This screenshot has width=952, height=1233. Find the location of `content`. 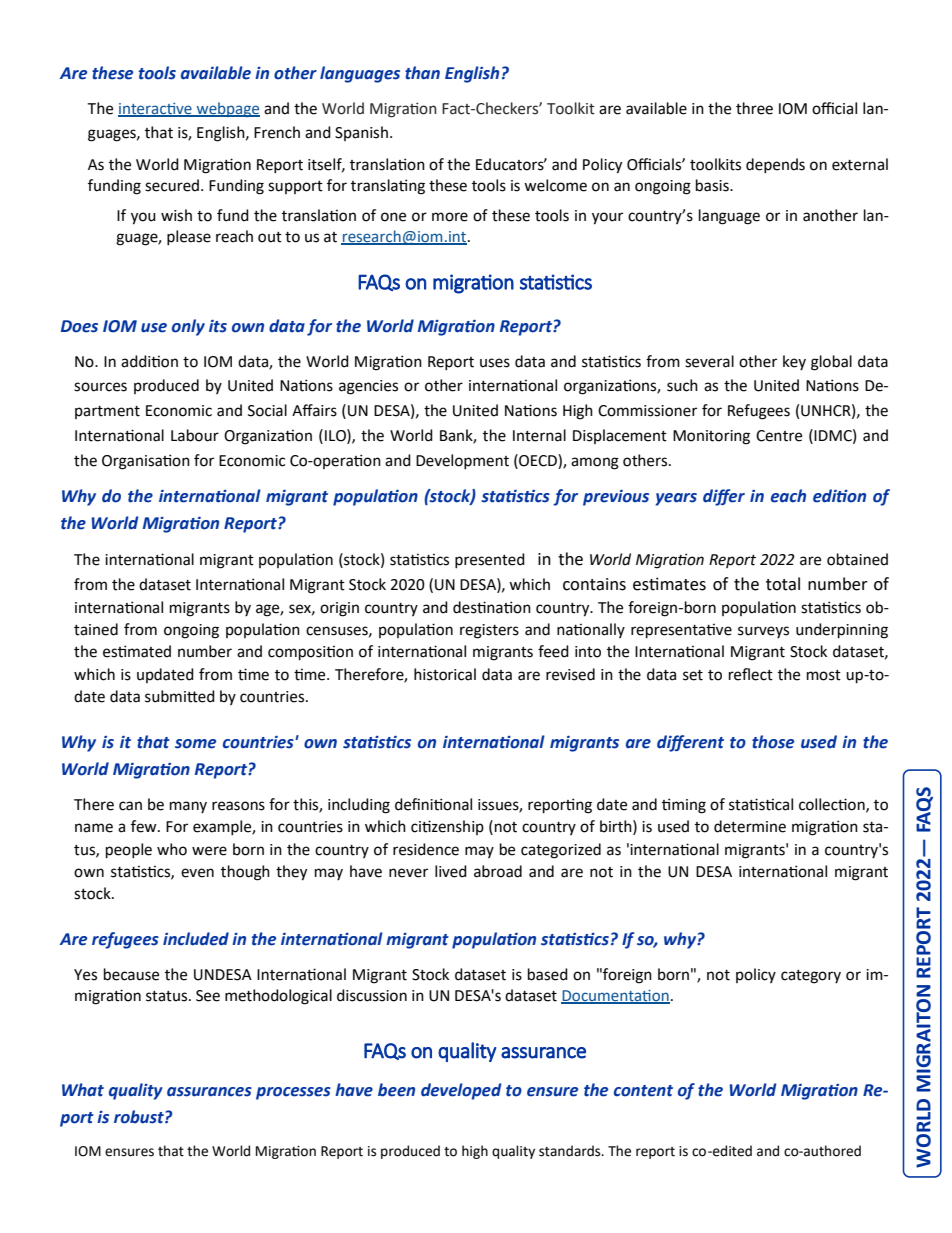

content is located at coordinates (643, 1091).
